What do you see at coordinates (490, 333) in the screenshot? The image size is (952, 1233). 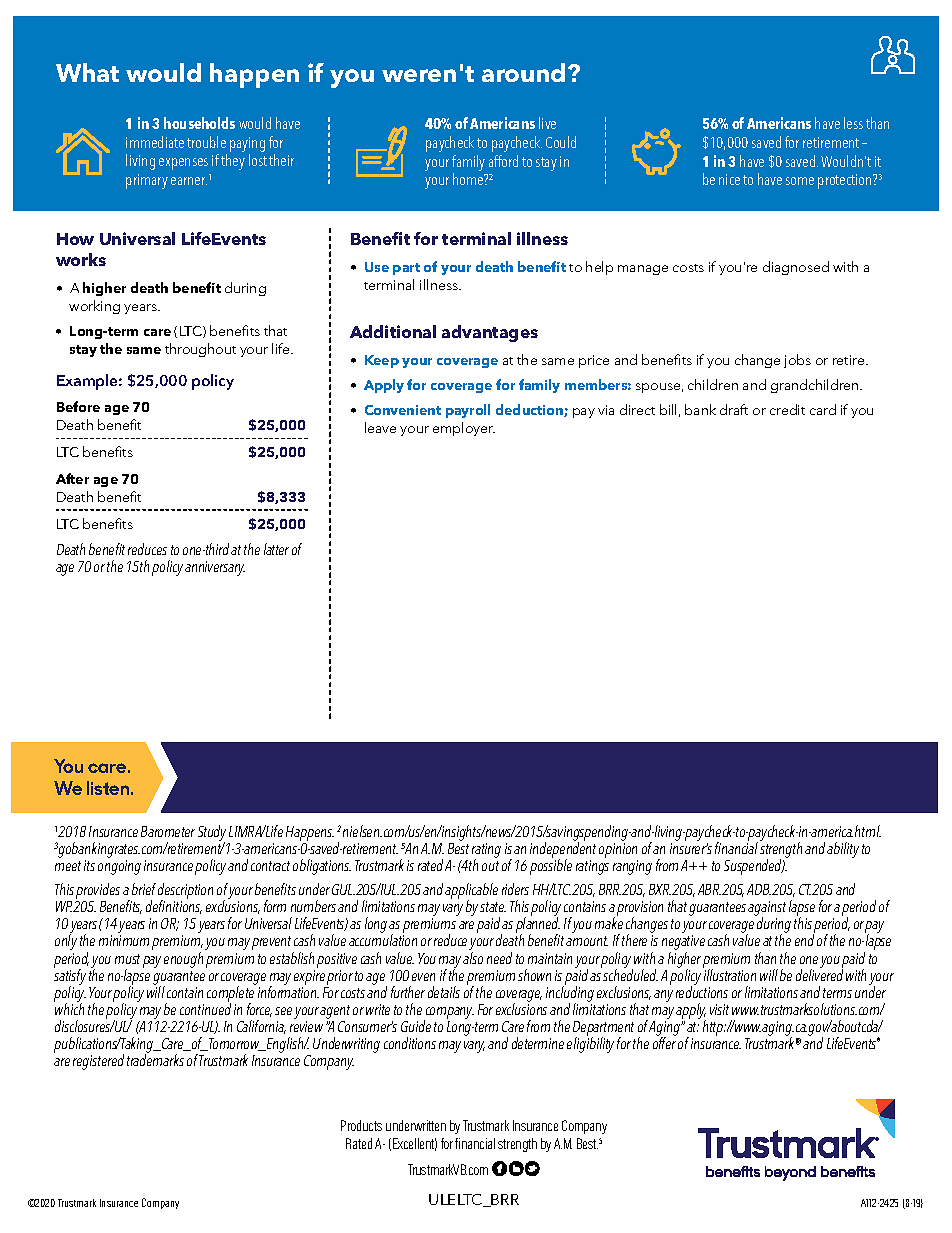 I see `advantages` at bounding box center [490, 333].
